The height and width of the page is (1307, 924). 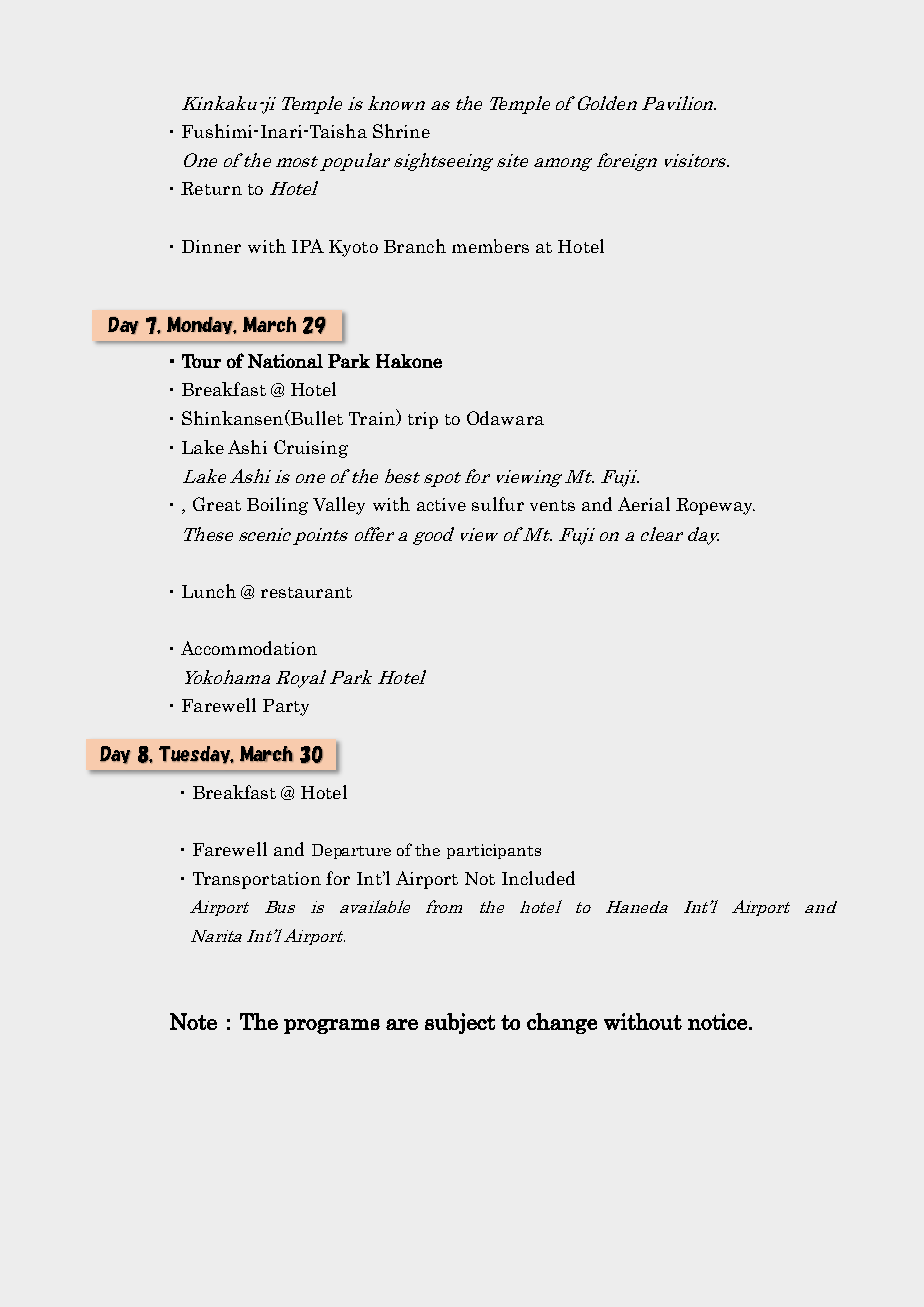 I want to click on subject, so click(x=460, y=1023).
